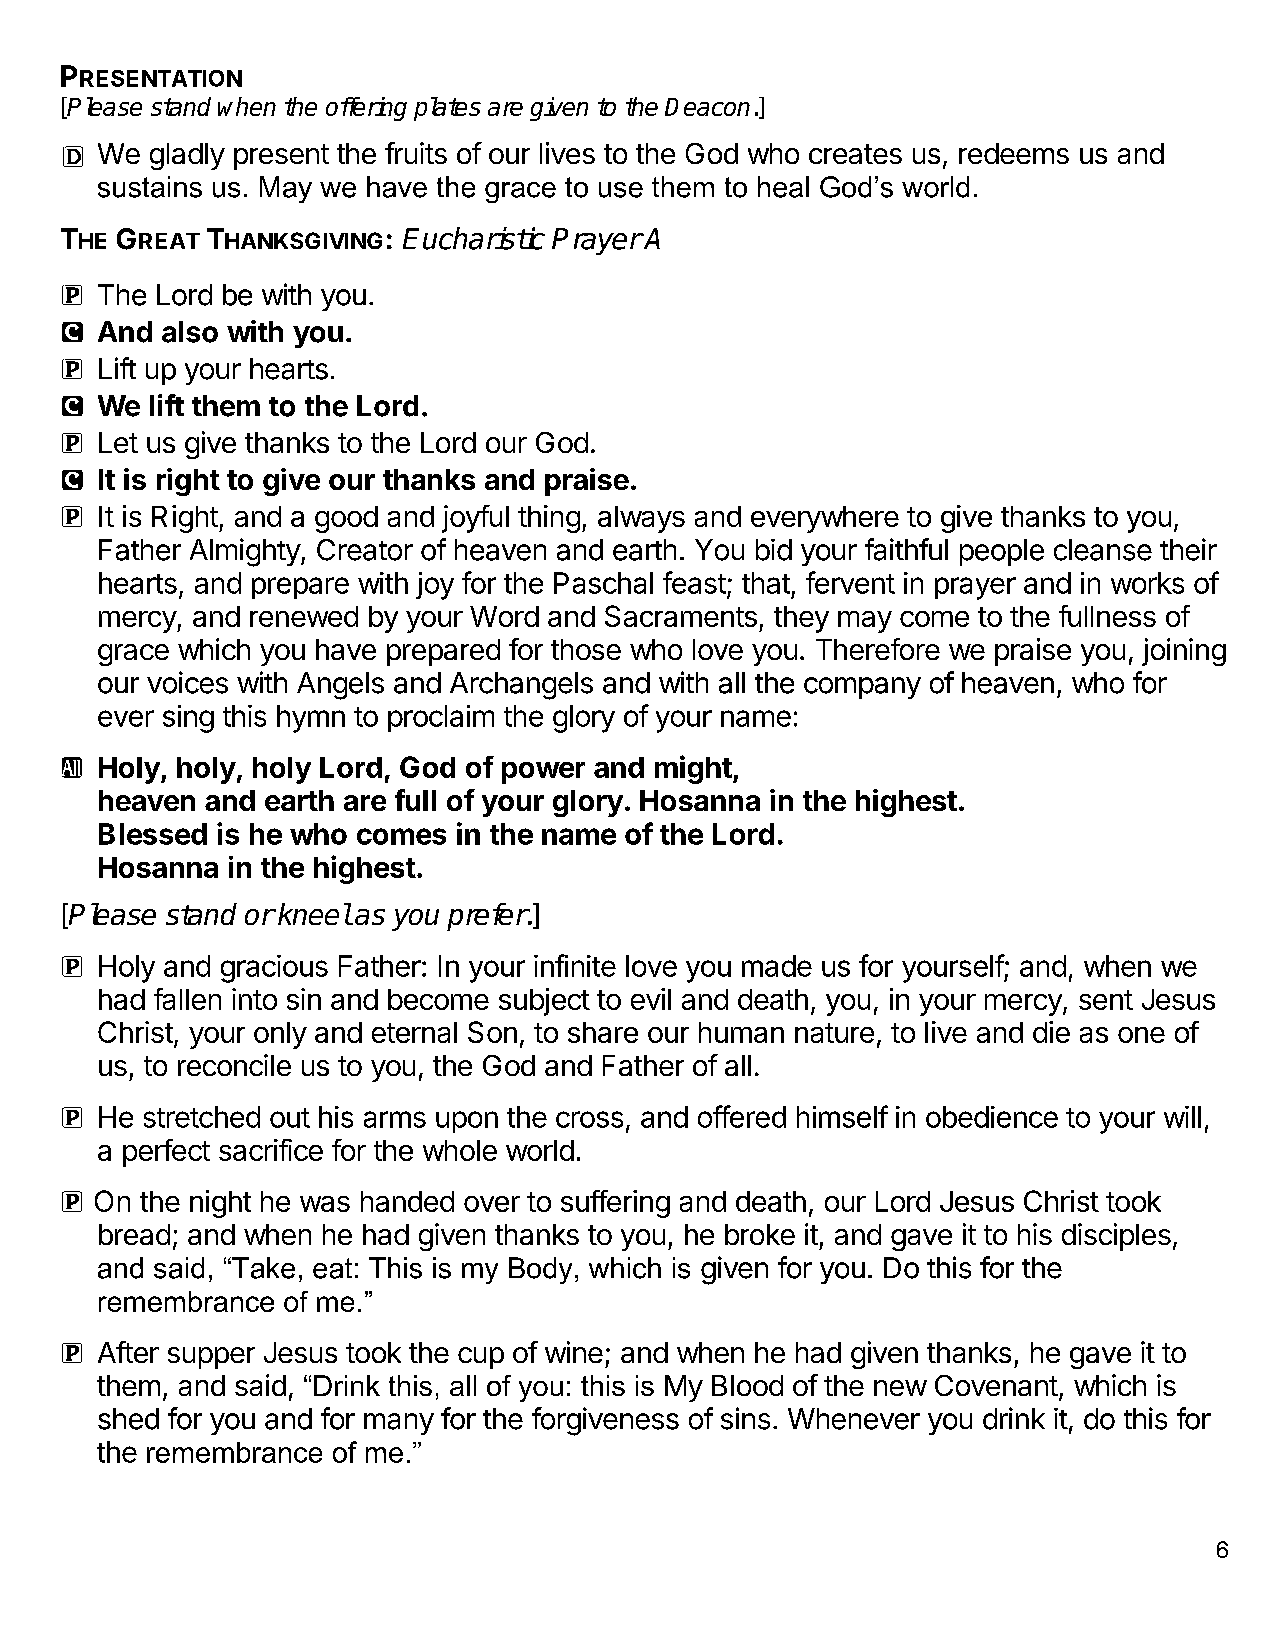 The width and height of the document is (1265, 1637). Describe the element at coordinates (996, 1385) in the document. I see `Covenant` at that location.
